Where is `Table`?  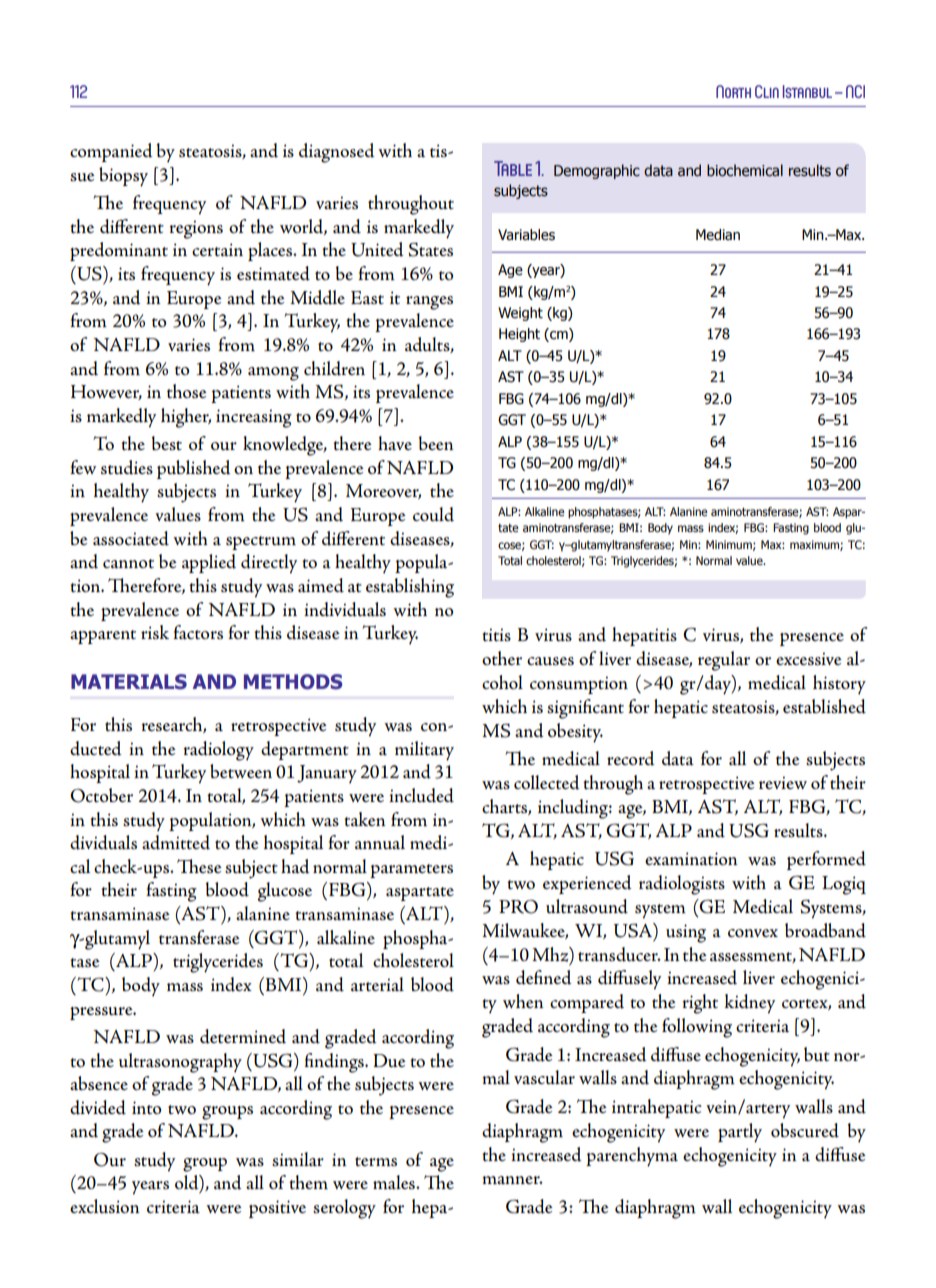 Table is located at coordinates (513, 168).
